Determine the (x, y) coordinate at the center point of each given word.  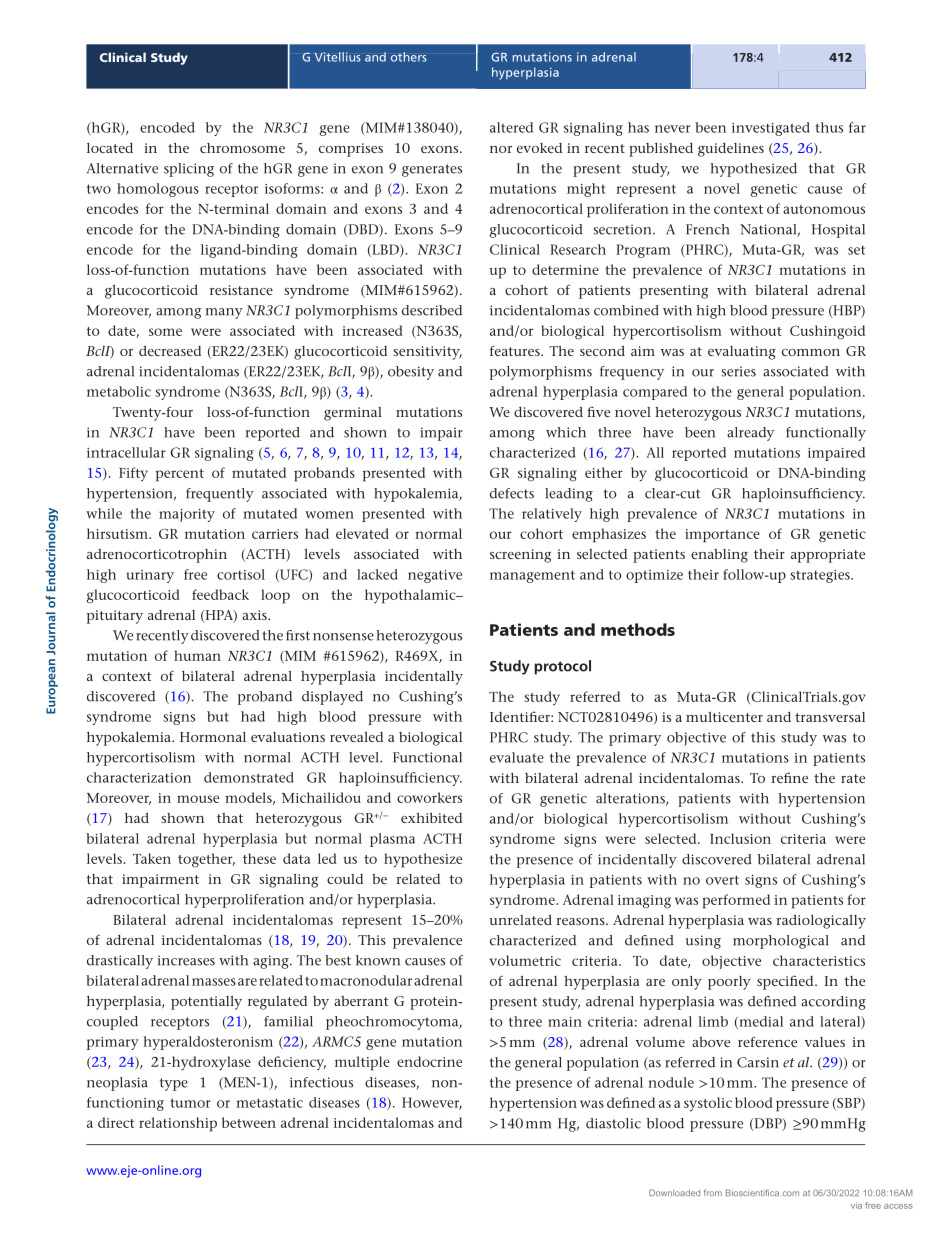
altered (511, 127)
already (750, 434)
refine (789, 777)
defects (512, 493)
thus (829, 127)
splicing (189, 170)
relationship (178, 1124)
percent (180, 475)
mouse (198, 799)
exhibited (431, 817)
